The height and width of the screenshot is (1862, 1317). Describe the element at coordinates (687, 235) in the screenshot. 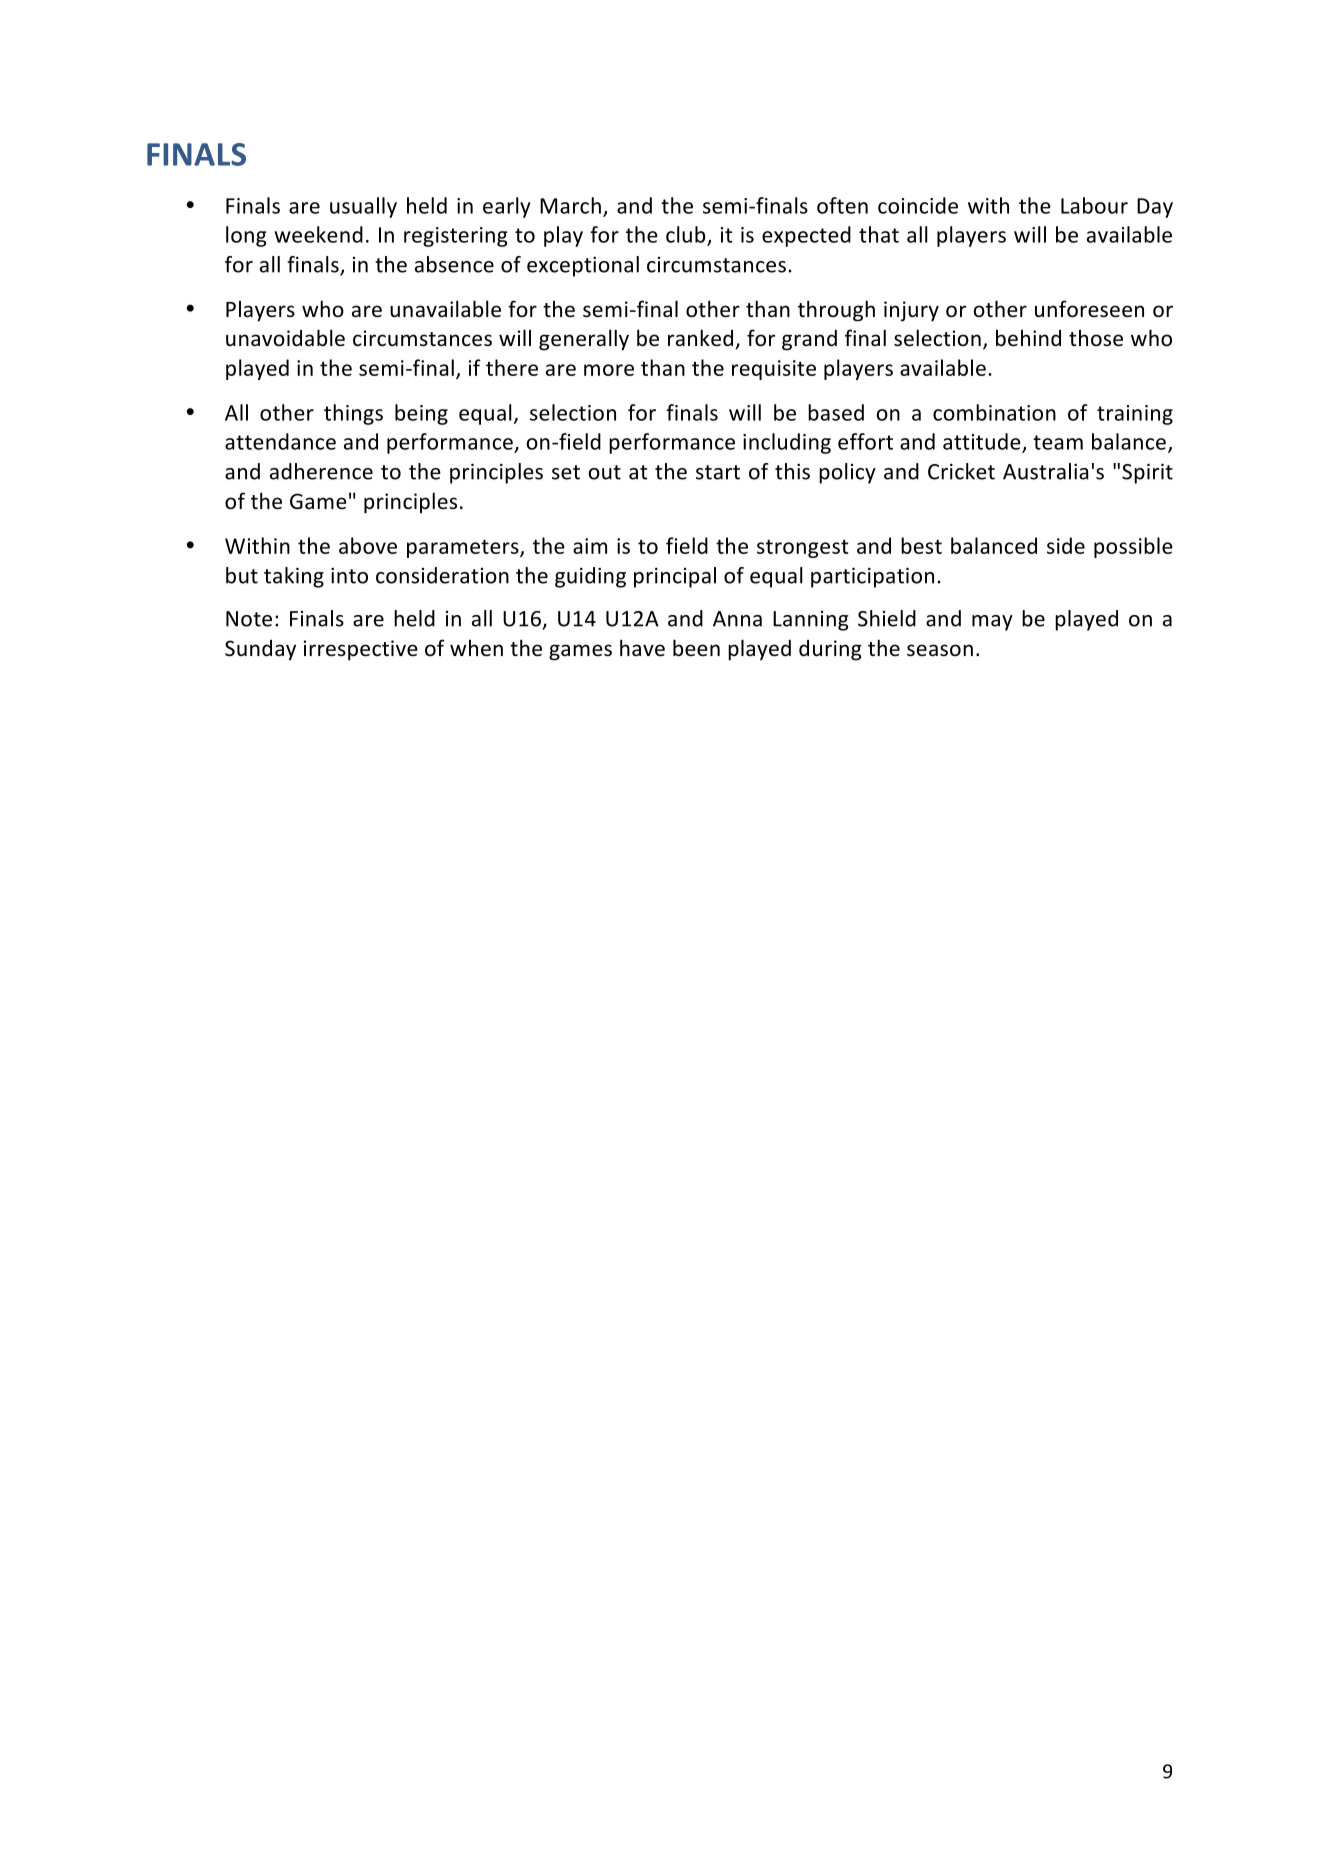

I see `club` at that location.
